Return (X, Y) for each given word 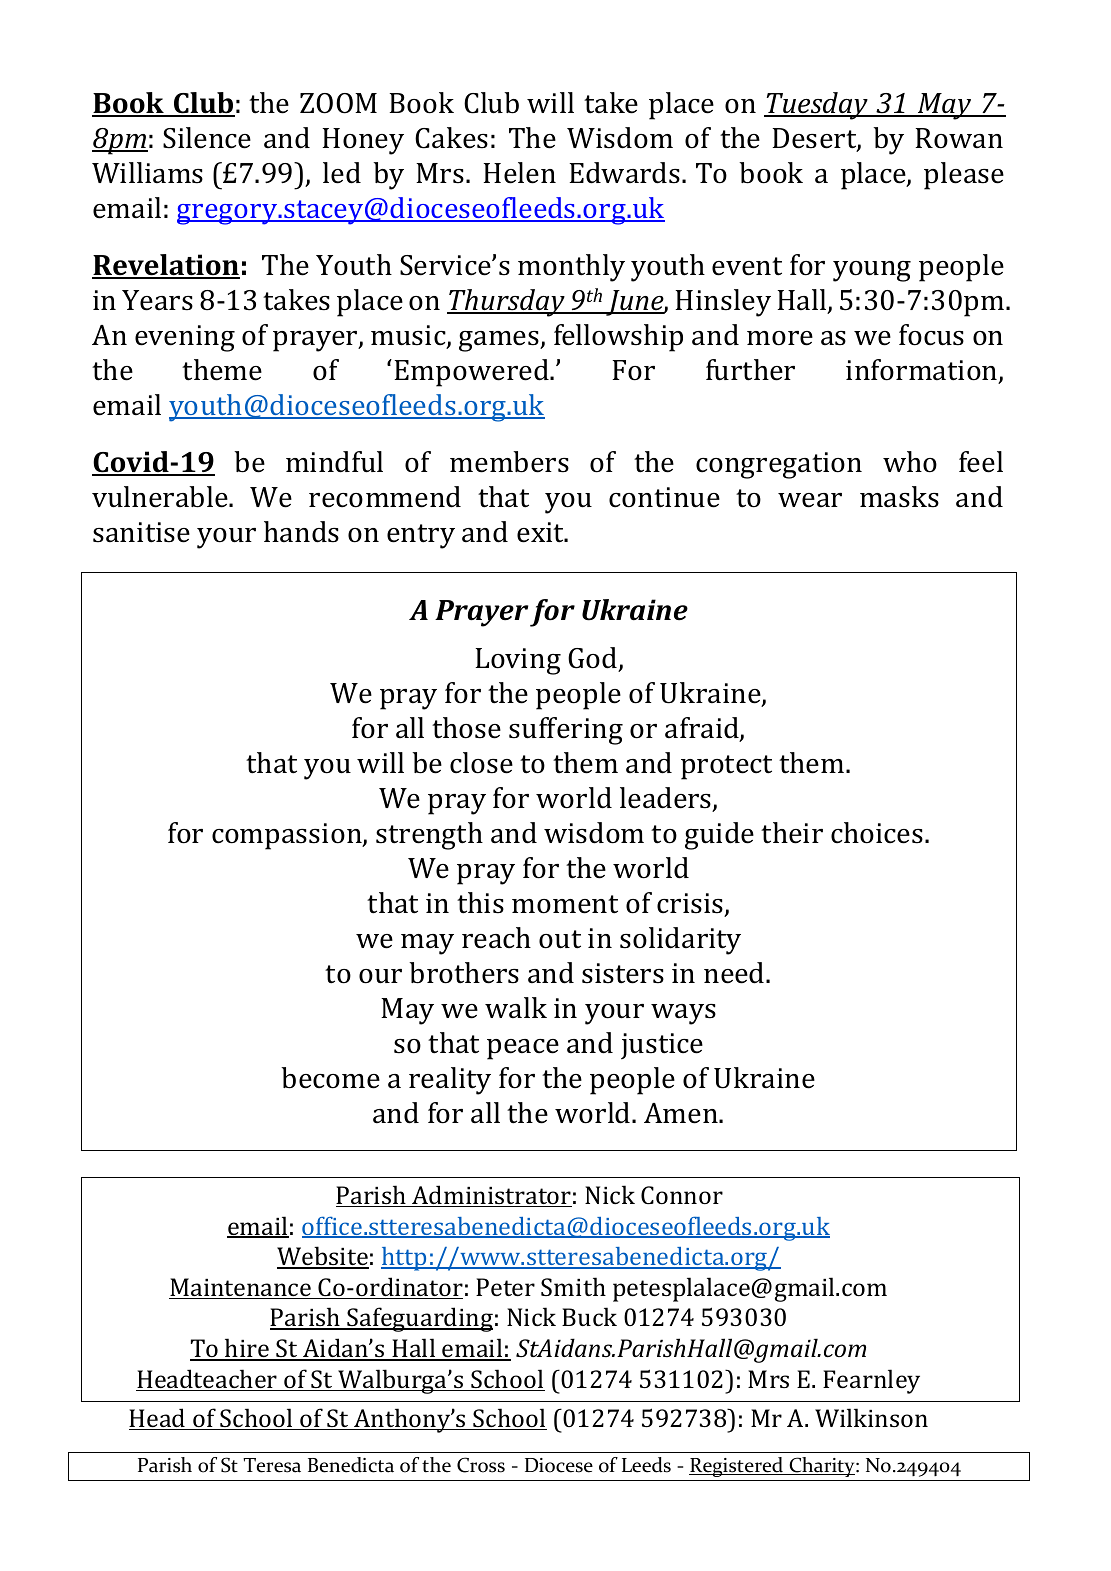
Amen (682, 1113)
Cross (481, 1465)
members (509, 462)
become (330, 1078)
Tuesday (817, 106)
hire (247, 1349)
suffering (566, 731)
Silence (207, 138)
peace (523, 1049)
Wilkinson (871, 1417)
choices (877, 833)
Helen (520, 173)
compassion (288, 836)
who (910, 462)
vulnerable (161, 497)
